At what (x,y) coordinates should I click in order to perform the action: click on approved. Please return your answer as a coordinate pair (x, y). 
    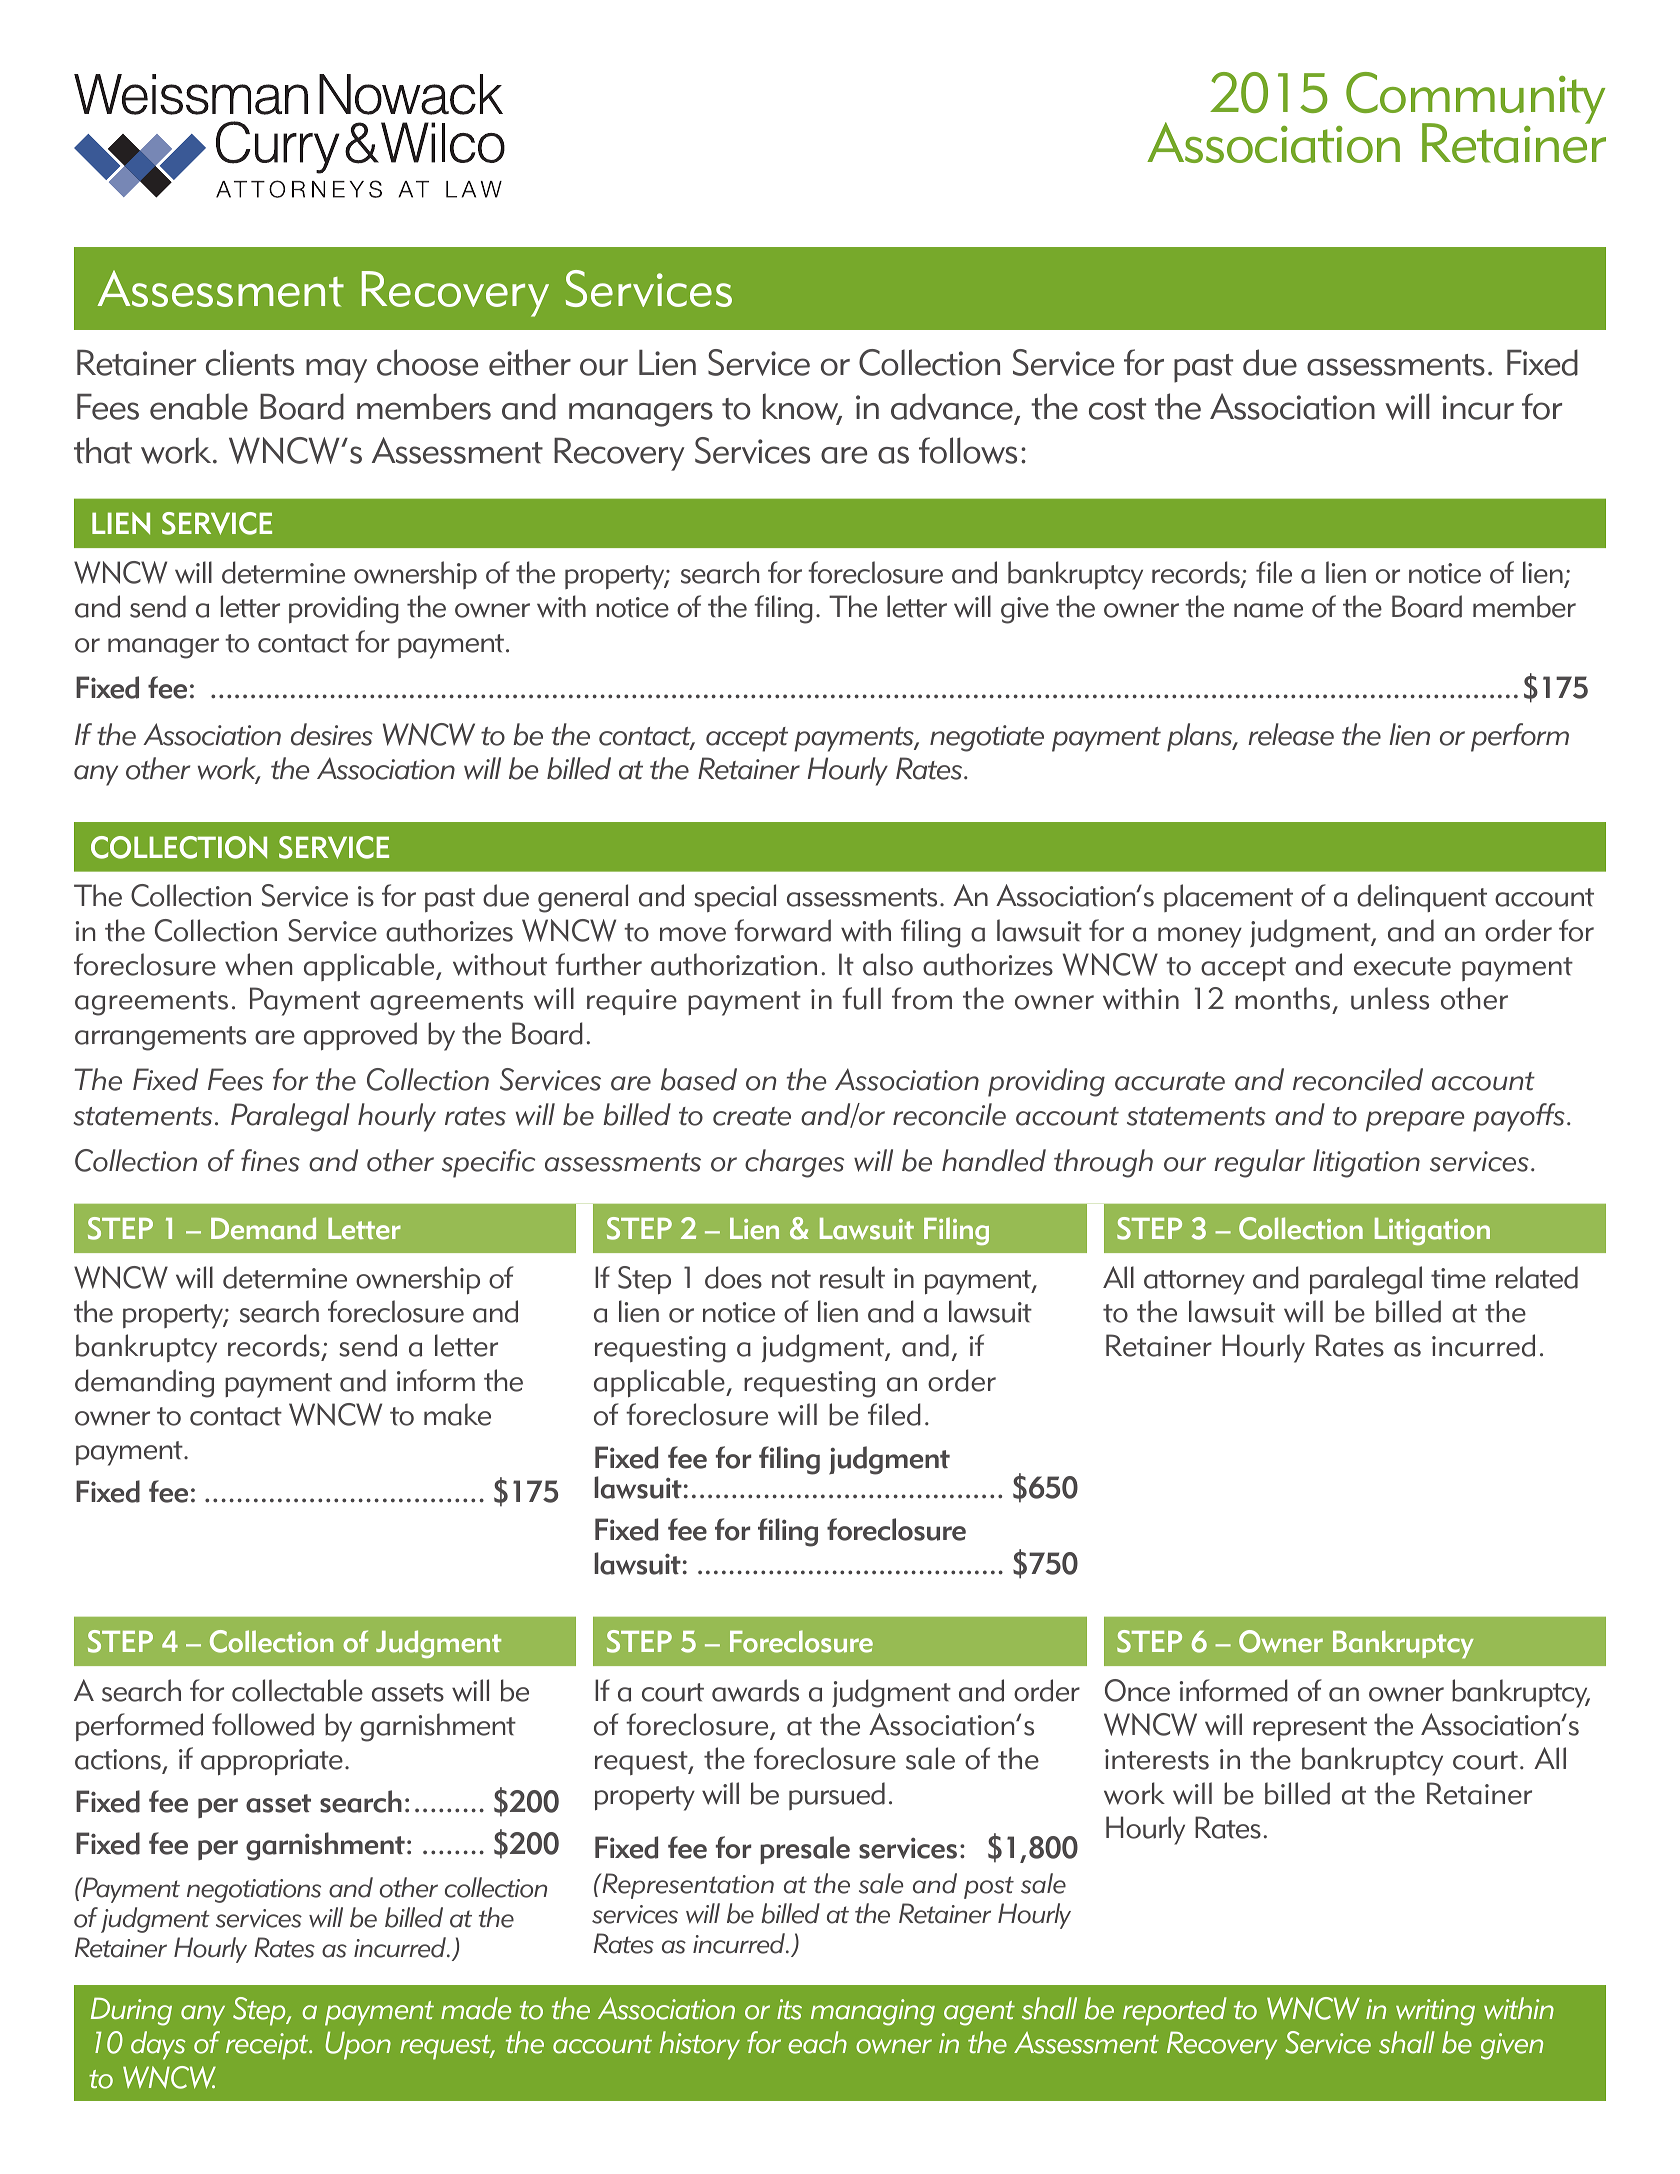
    Looking at the image, I should click on (360, 1036).
